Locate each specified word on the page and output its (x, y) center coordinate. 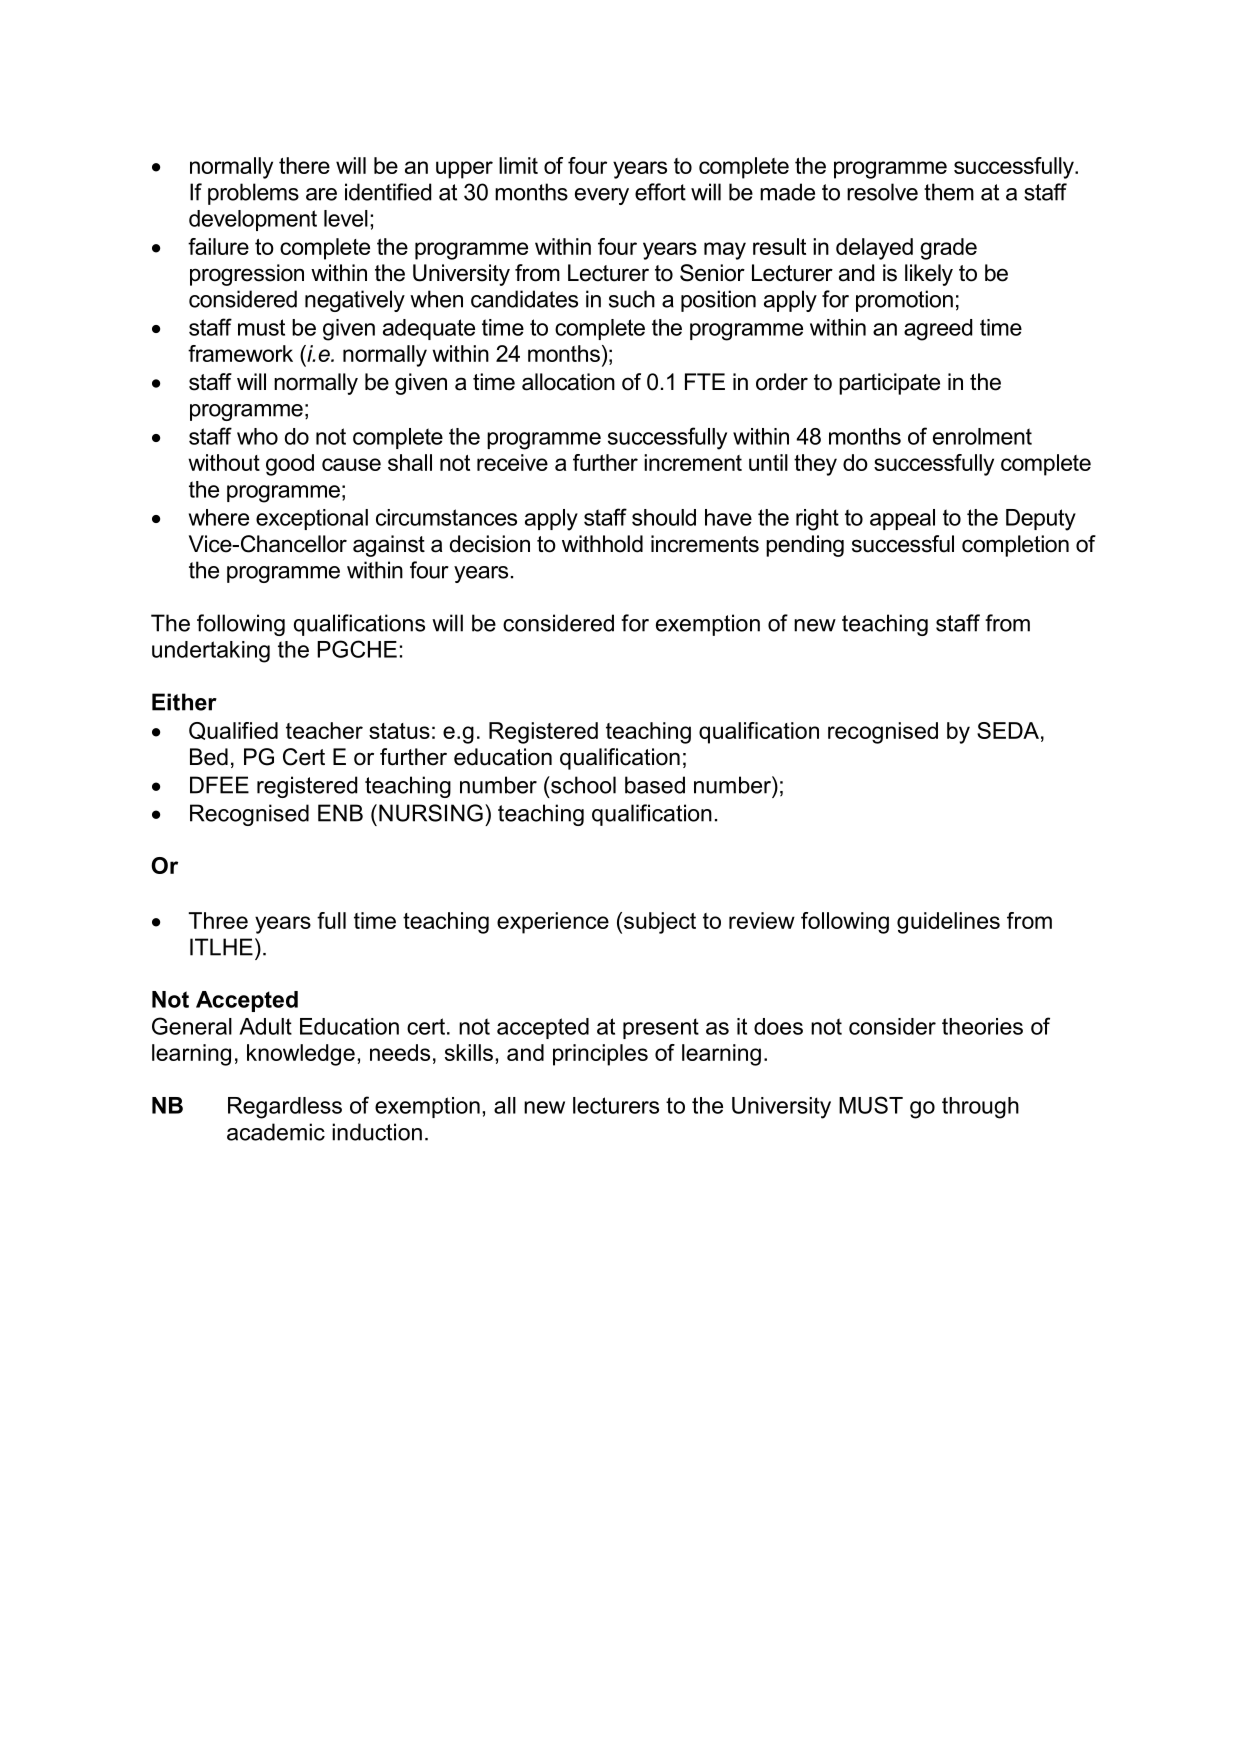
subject (660, 923)
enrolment (982, 436)
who (257, 436)
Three (218, 920)
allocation (568, 382)
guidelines (948, 923)
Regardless (285, 1108)
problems (253, 194)
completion (1015, 546)
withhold (602, 544)
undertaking (211, 652)
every (602, 196)
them (949, 192)
